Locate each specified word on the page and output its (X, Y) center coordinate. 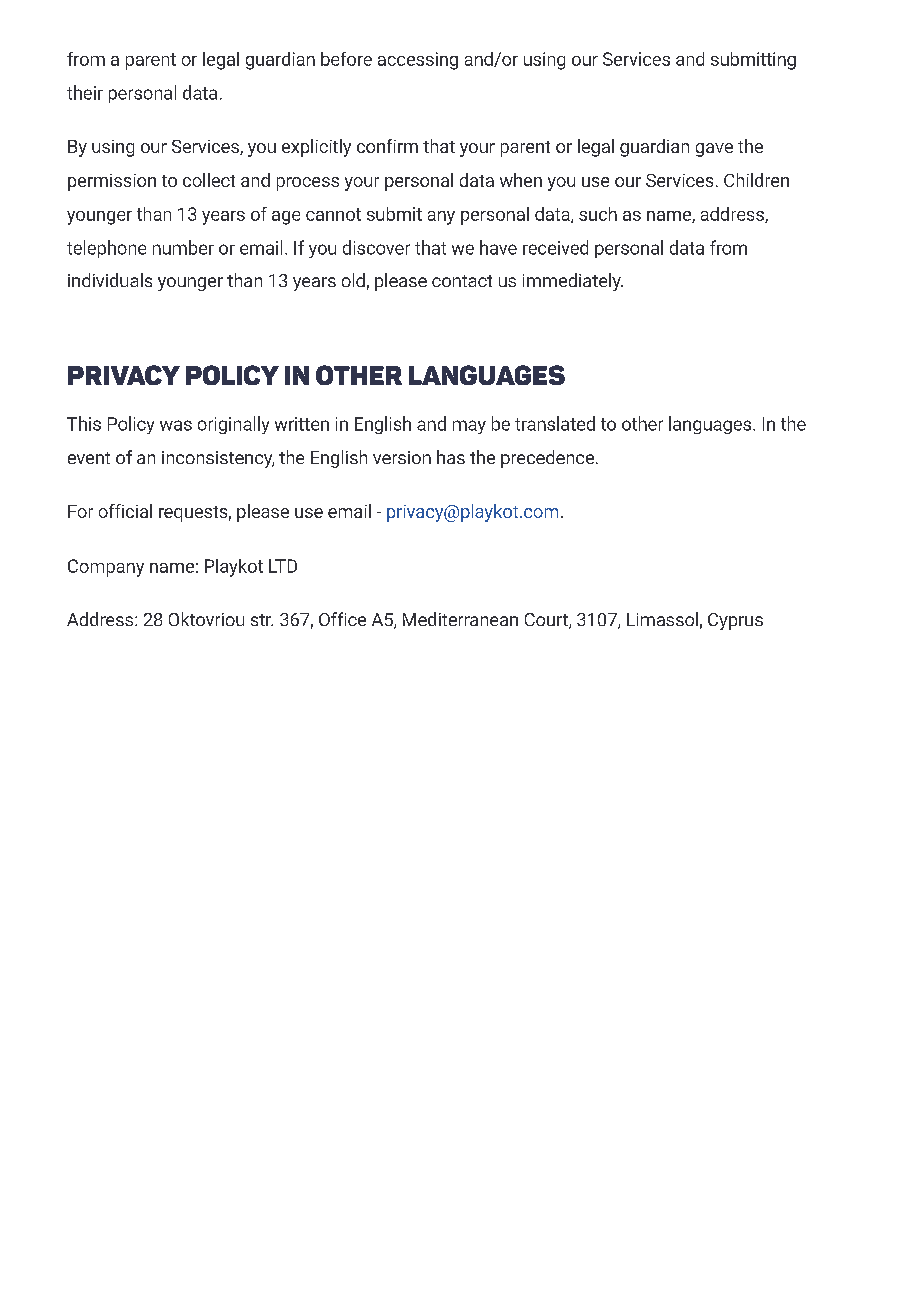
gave (714, 150)
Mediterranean (460, 619)
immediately (573, 282)
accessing (418, 61)
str (262, 620)
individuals (110, 280)
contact (462, 281)
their (85, 92)
